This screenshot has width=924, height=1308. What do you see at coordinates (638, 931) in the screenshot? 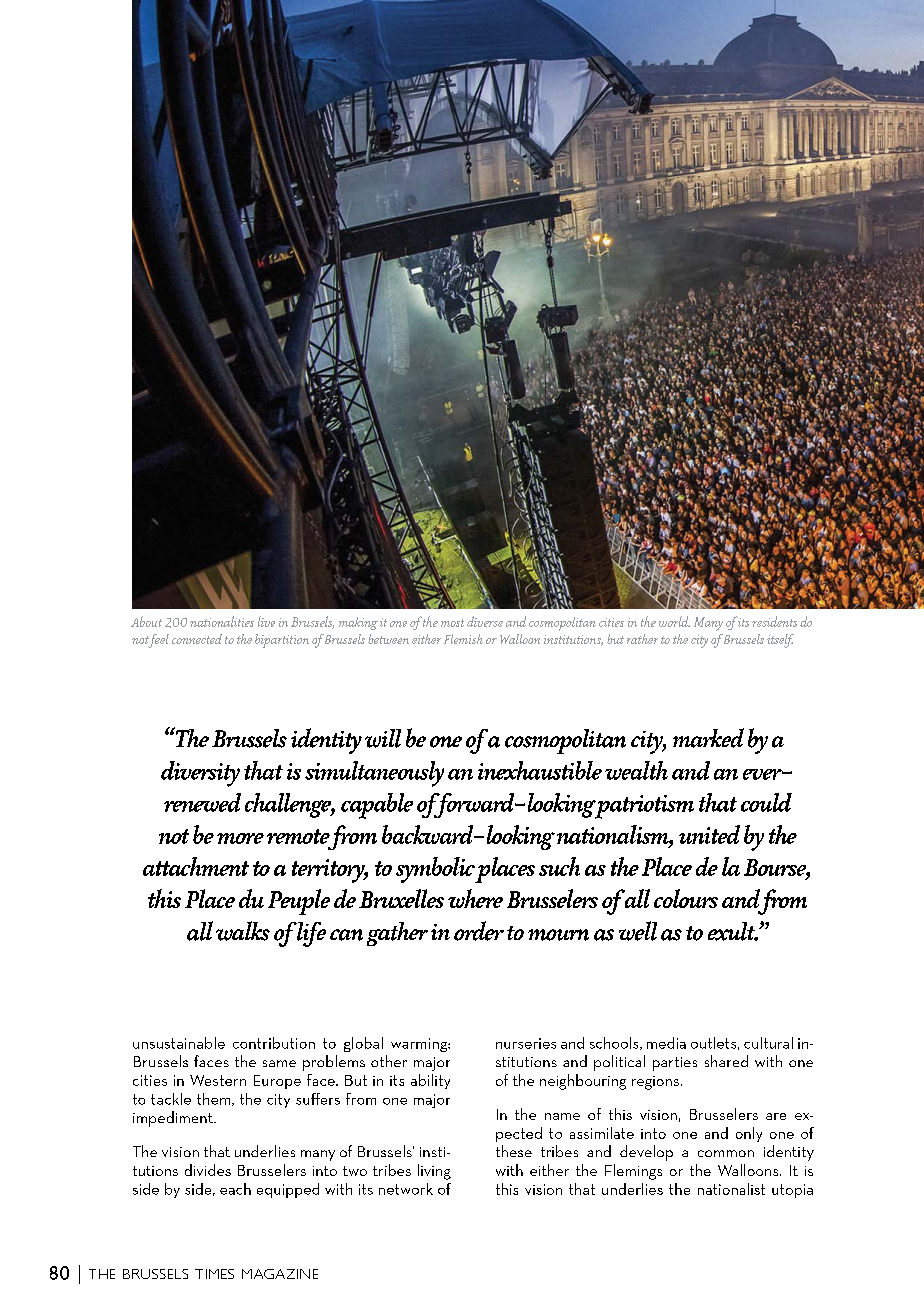
I see `well` at bounding box center [638, 931].
